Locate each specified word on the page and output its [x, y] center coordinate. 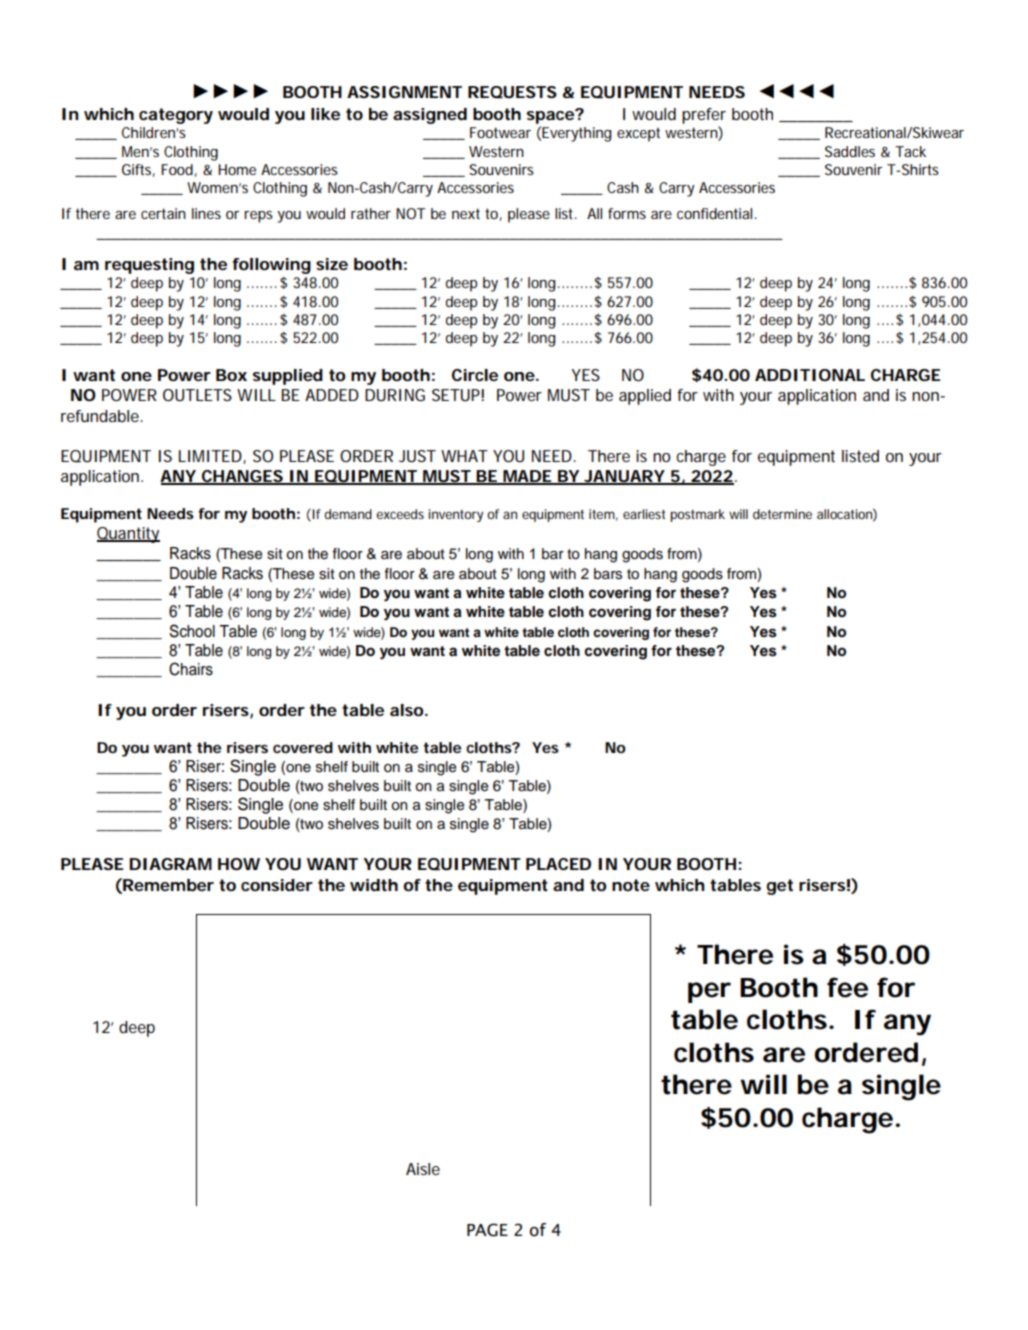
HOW [239, 864]
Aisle [423, 1169]
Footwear [500, 132]
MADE [527, 477]
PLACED [558, 864]
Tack [910, 151]
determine [782, 514]
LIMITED [211, 457]
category [176, 116]
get [780, 887]
